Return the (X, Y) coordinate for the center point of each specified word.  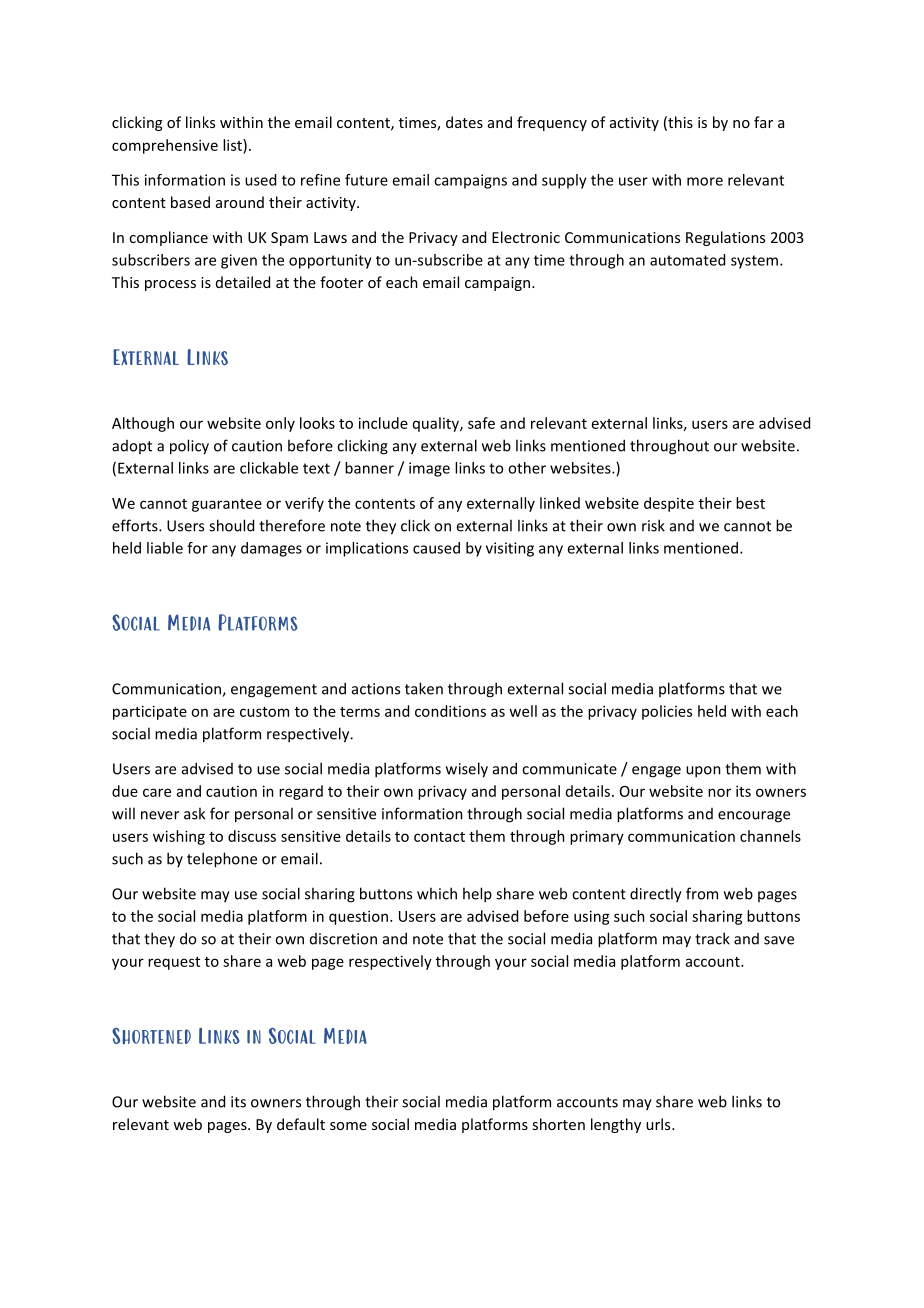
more (705, 181)
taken (424, 688)
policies (667, 712)
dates (464, 122)
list (233, 145)
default (301, 1124)
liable (165, 548)
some (348, 1126)
